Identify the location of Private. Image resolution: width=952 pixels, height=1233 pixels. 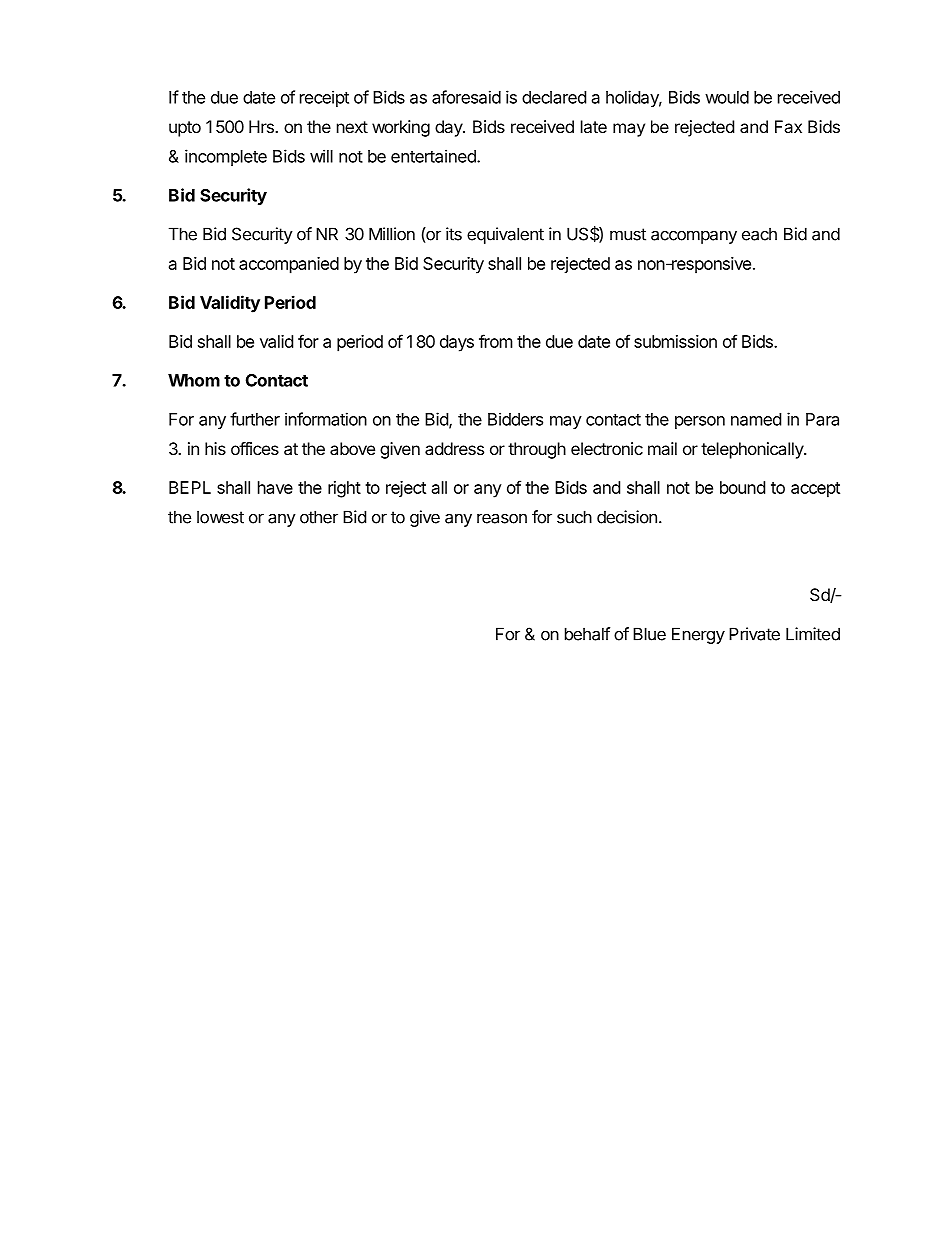
(754, 634).
